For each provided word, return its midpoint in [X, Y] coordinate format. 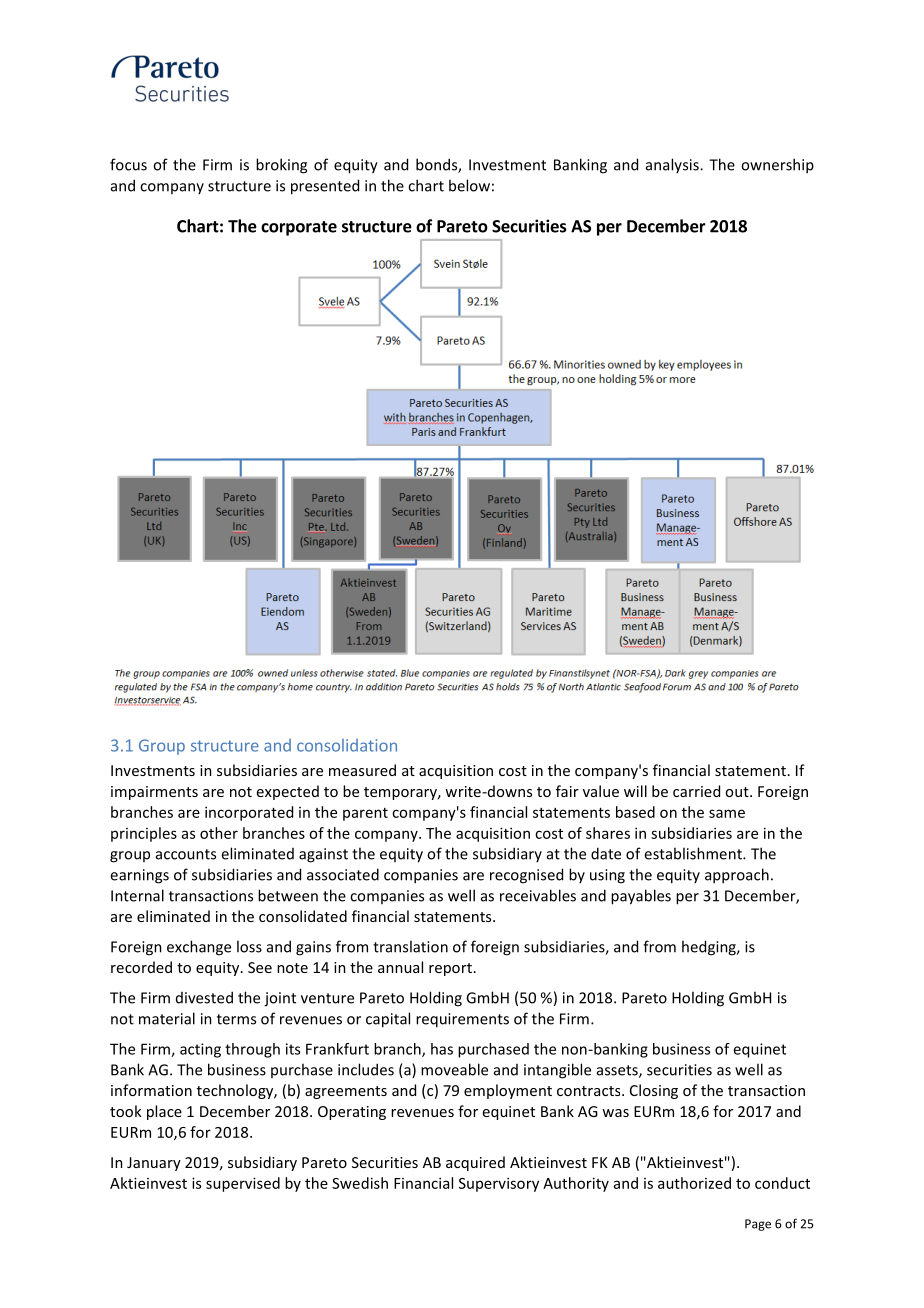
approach [737, 876]
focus [128, 164]
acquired [475, 1163]
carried [696, 791]
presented [325, 187]
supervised [243, 1184]
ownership [777, 166]
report [450, 969]
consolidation [347, 745]
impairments [154, 793]
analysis [673, 165]
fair [567, 791]
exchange [199, 948]
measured [362, 770]
